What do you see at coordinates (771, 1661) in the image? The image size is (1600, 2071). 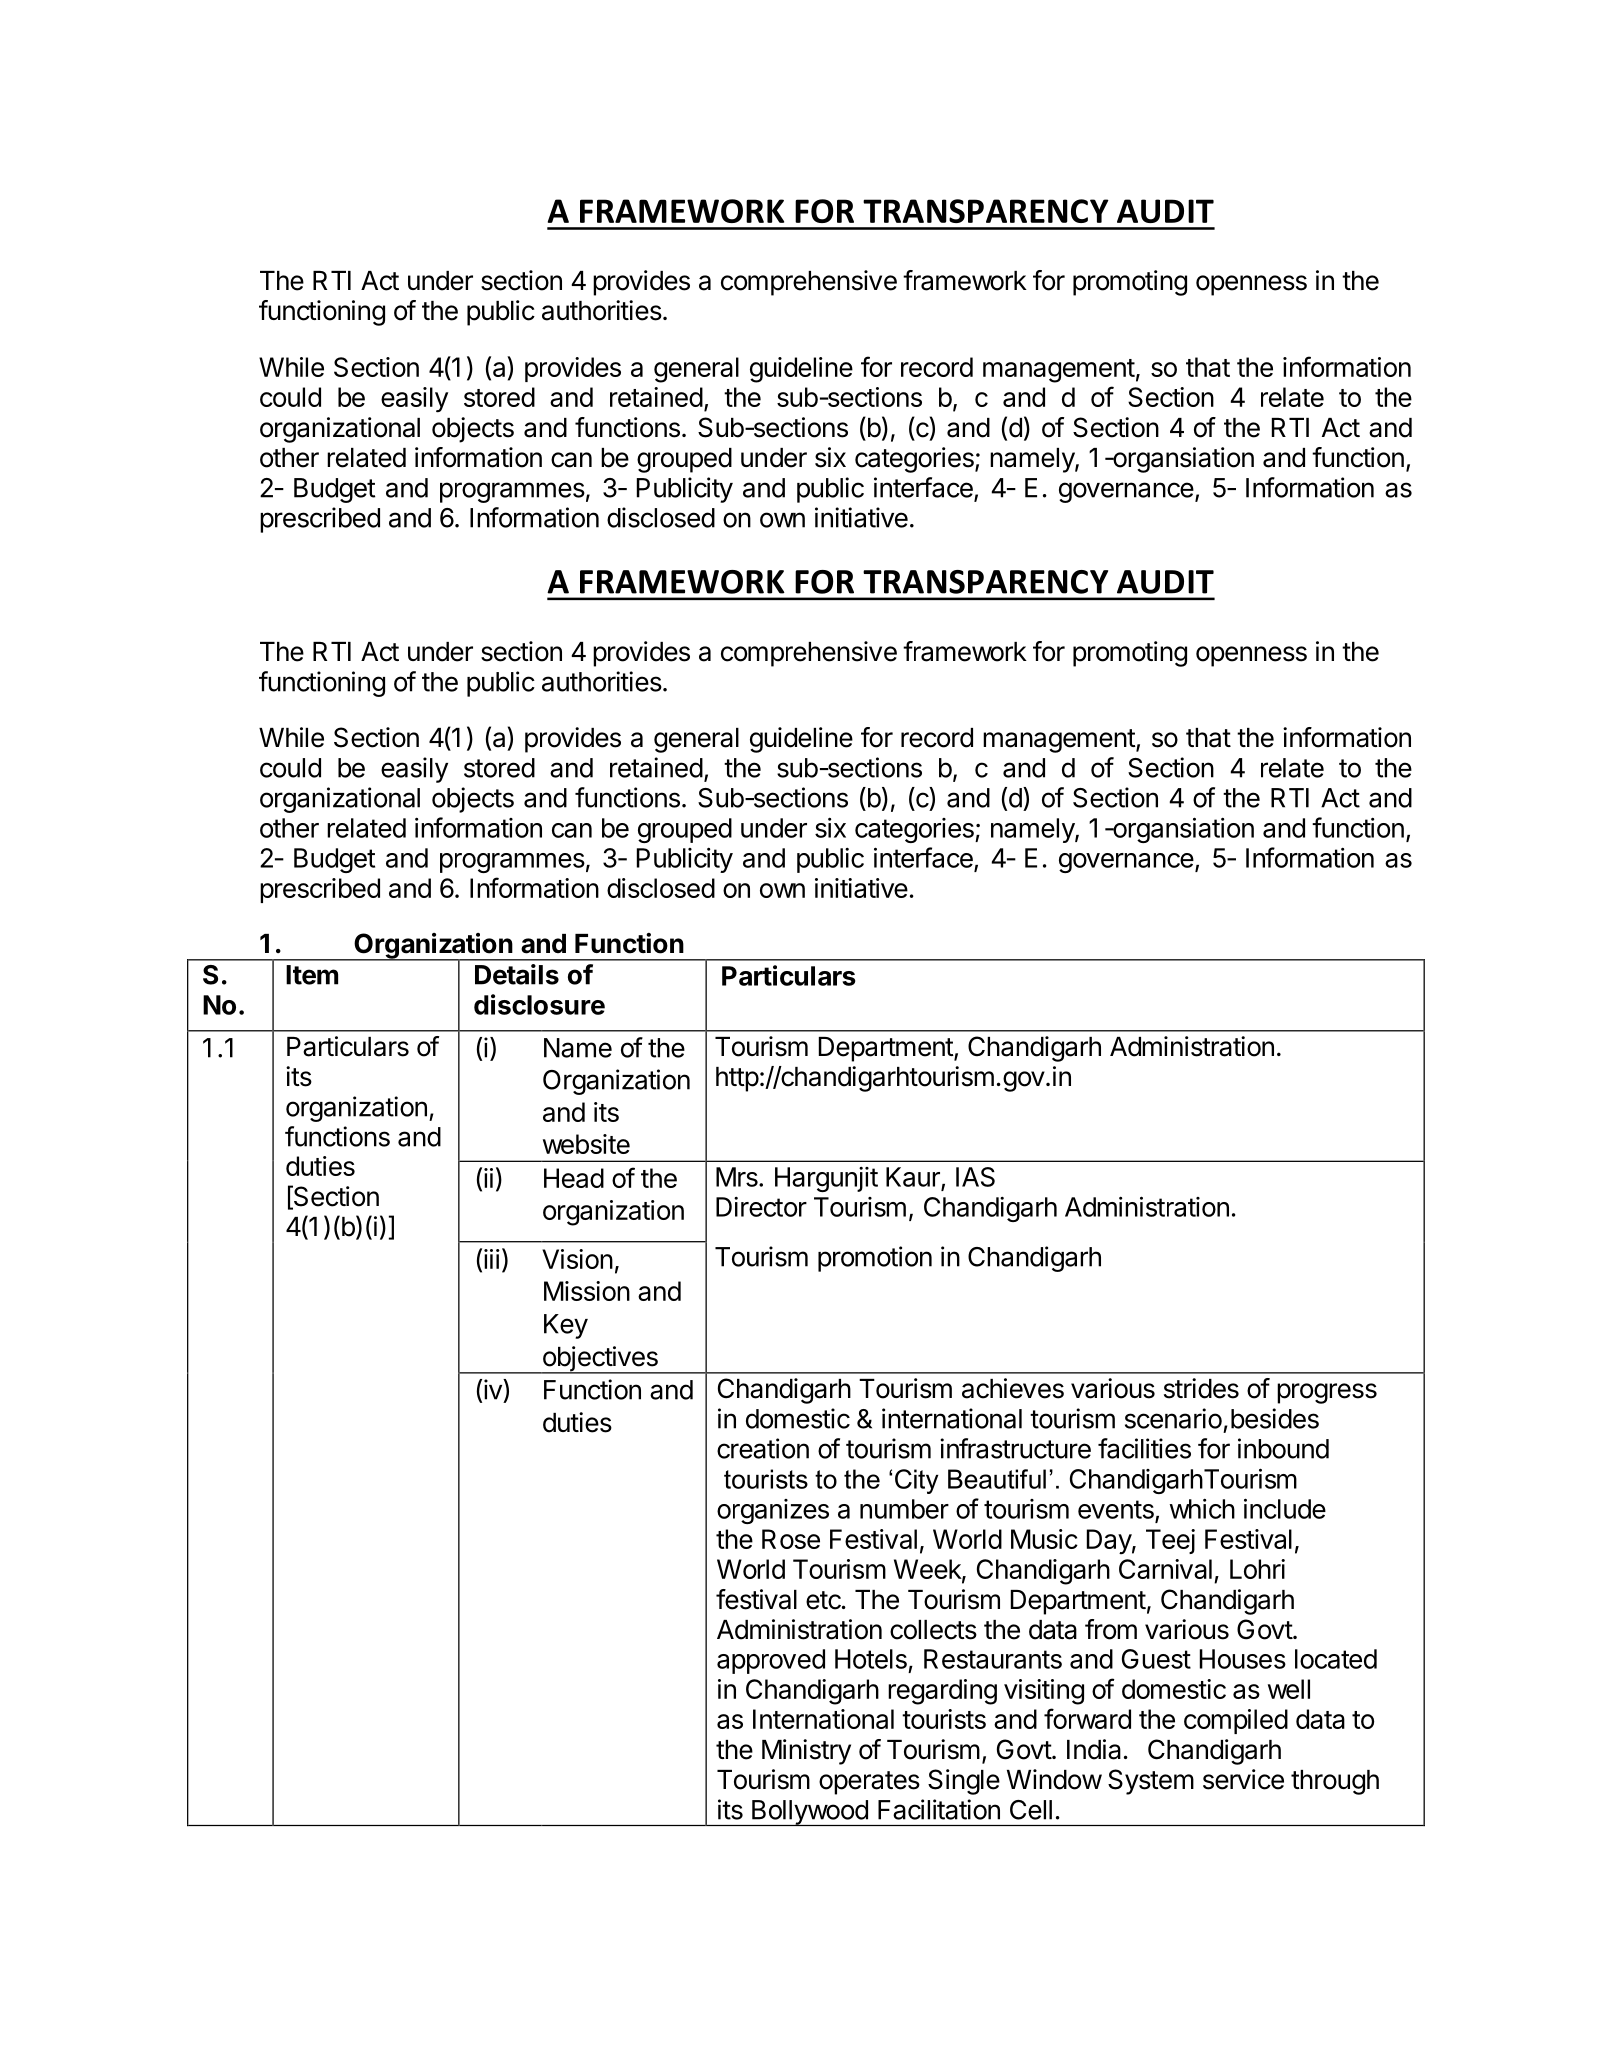 I see `approved` at bounding box center [771, 1661].
